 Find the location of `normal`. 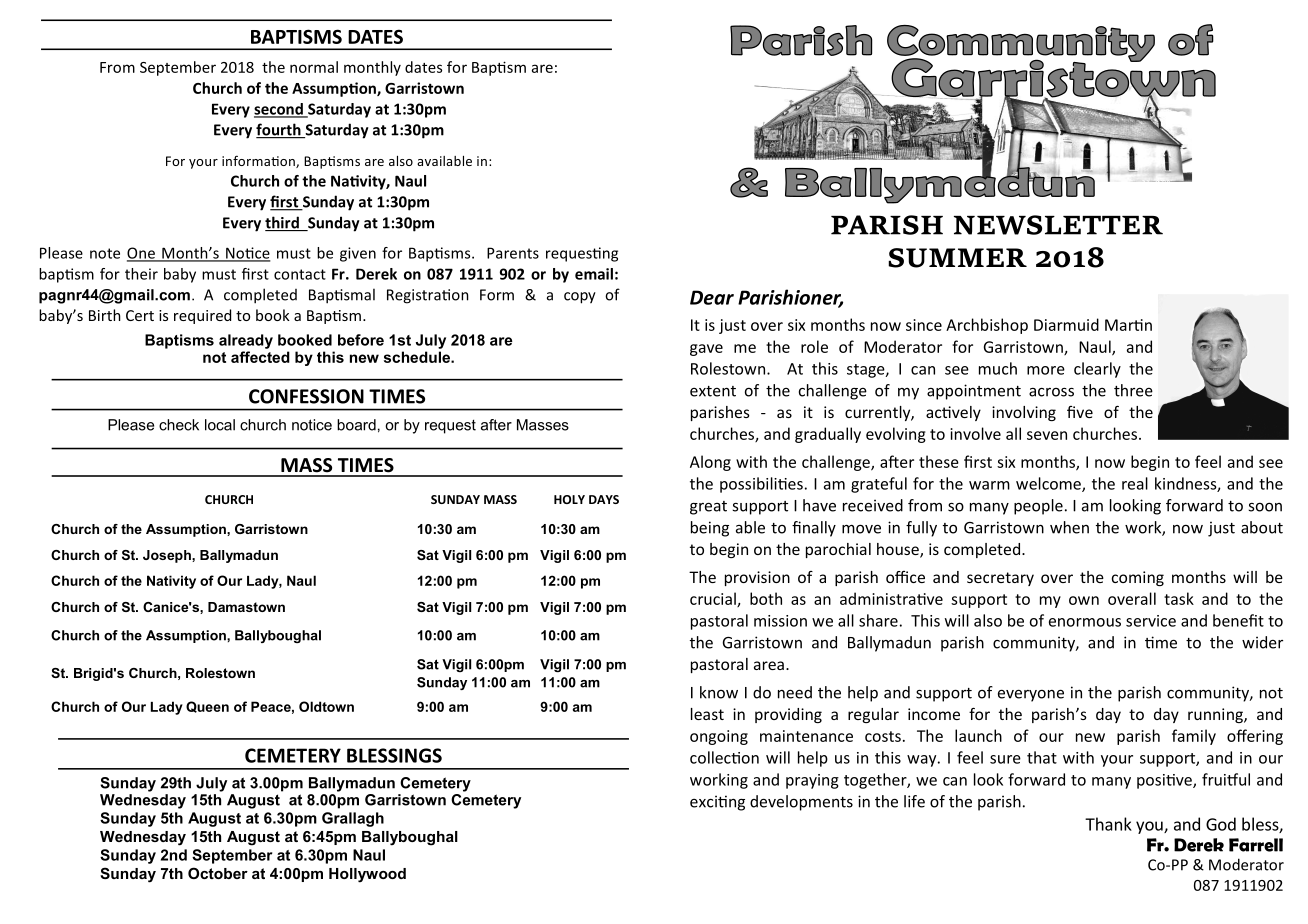

normal is located at coordinates (314, 67).
